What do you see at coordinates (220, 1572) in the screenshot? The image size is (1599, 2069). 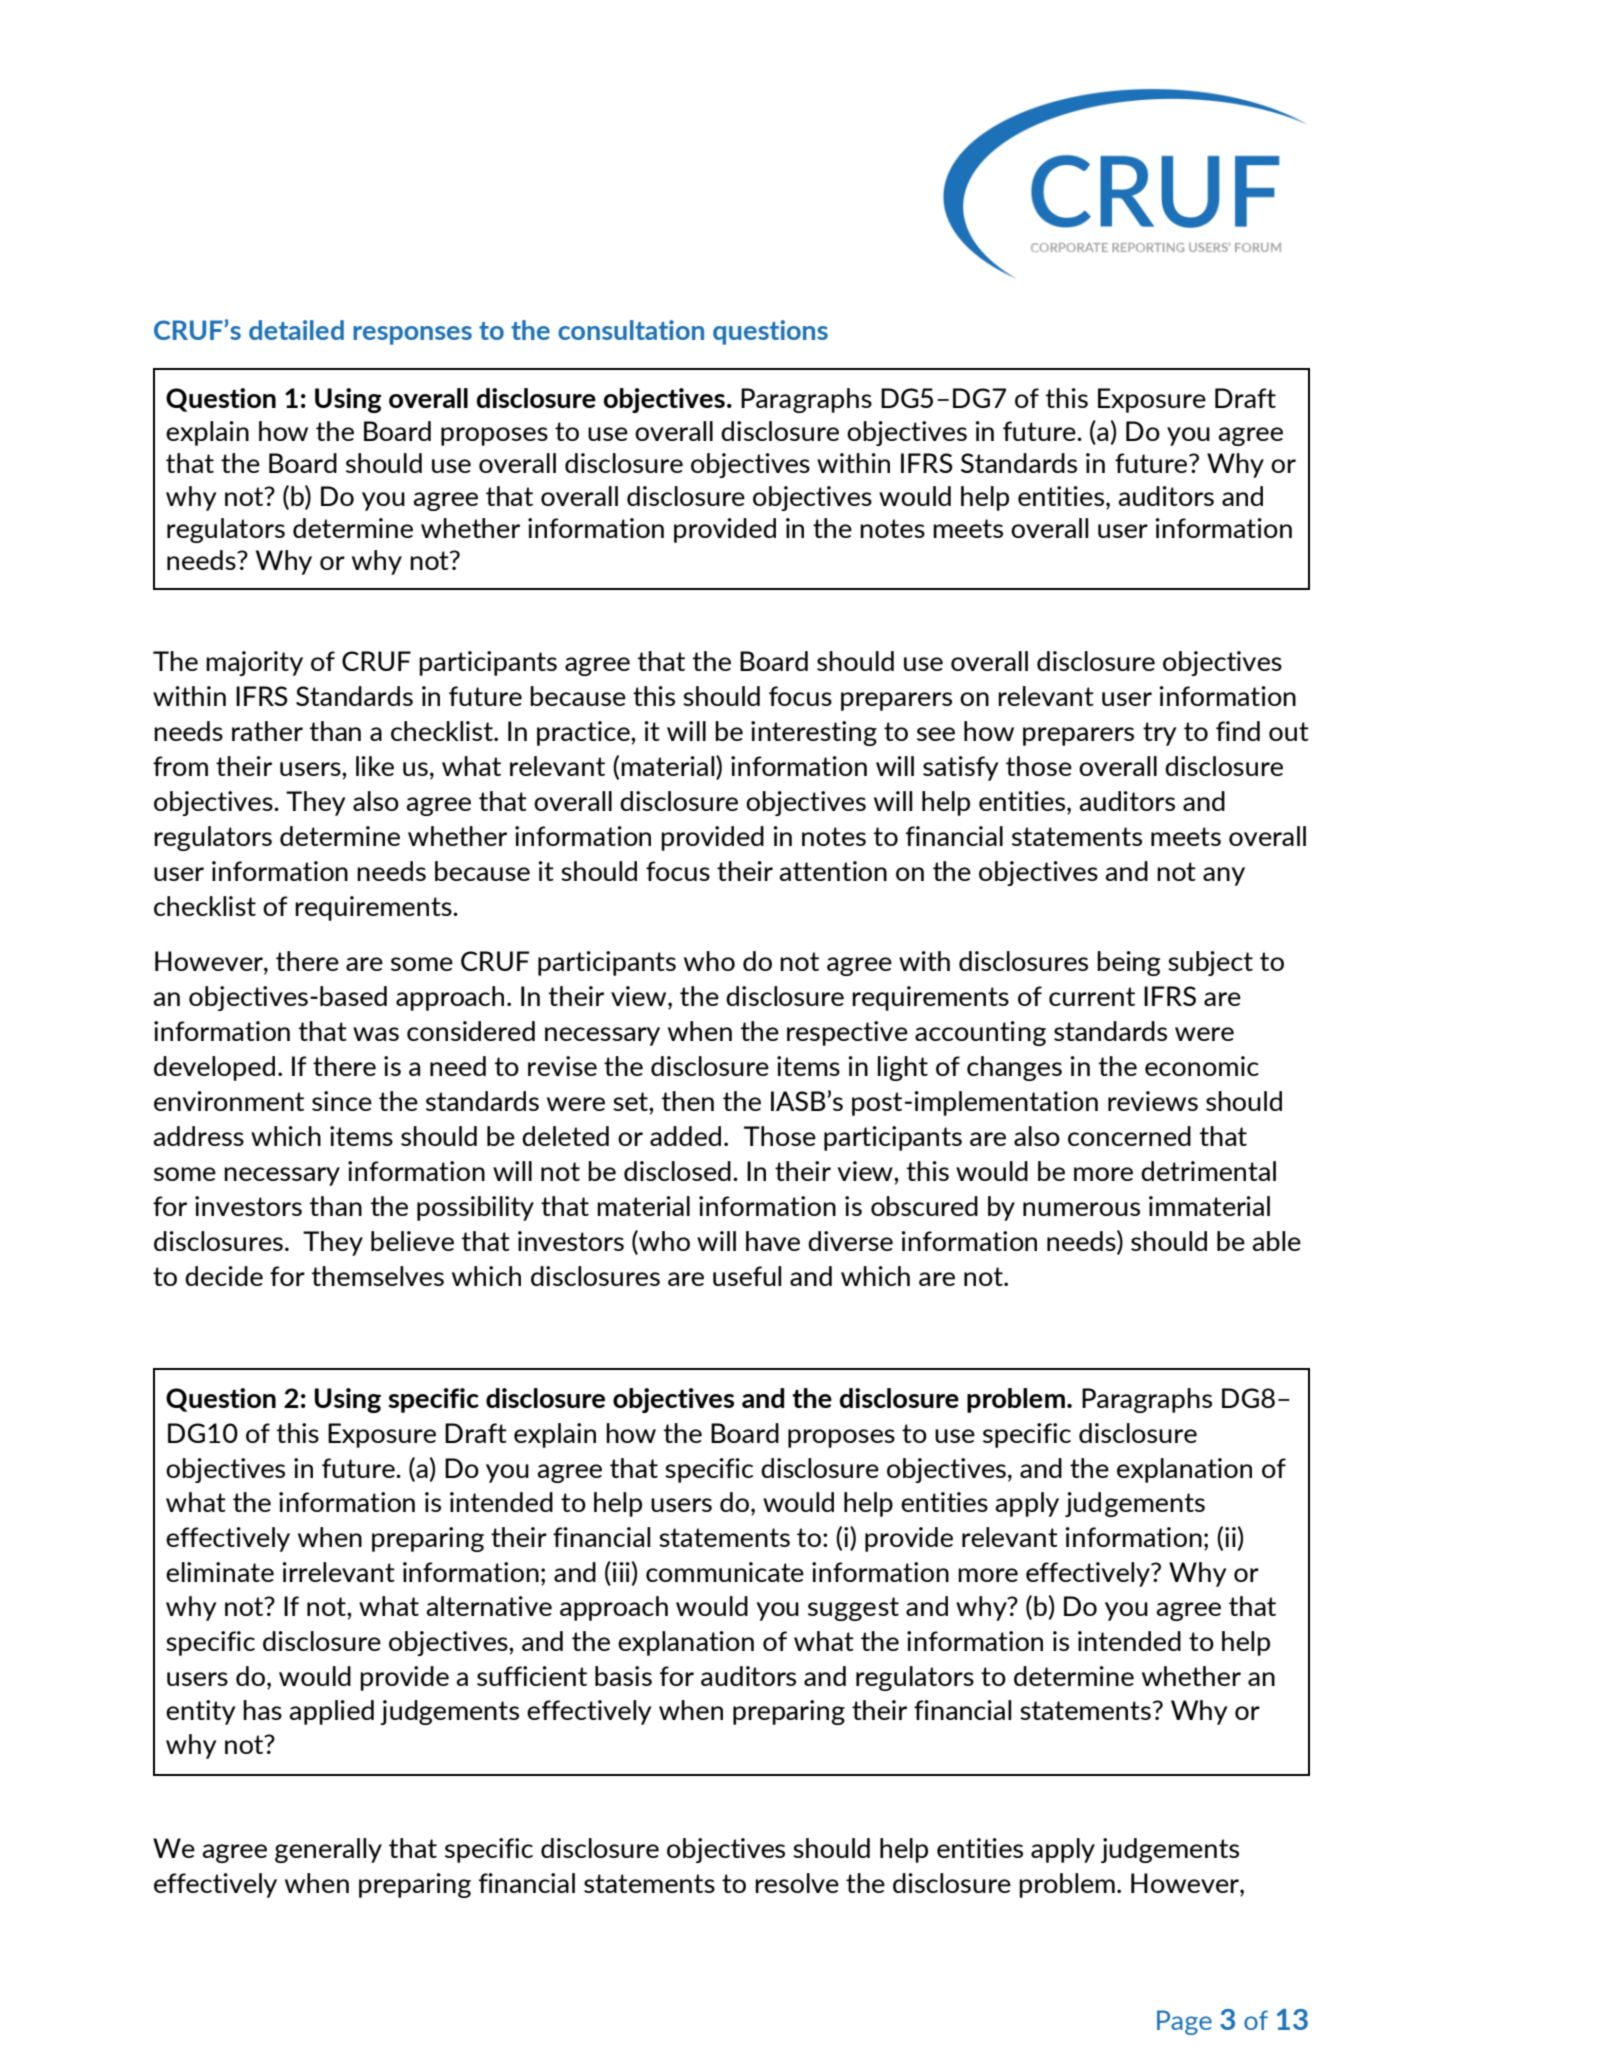 I see `eliminate` at bounding box center [220, 1572].
